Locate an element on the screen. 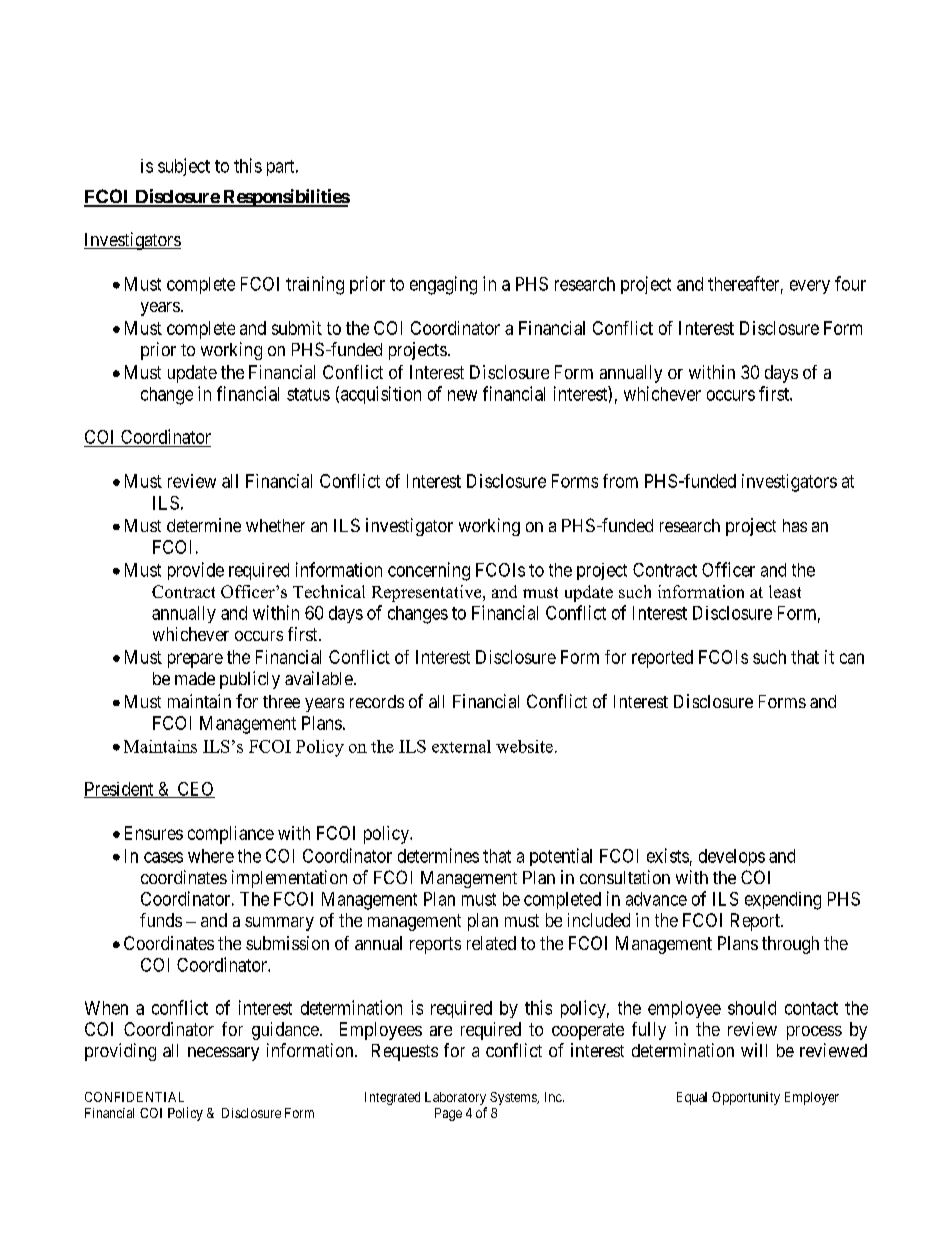 The width and height of the screenshot is (952, 1233). every is located at coordinates (810, 287).
